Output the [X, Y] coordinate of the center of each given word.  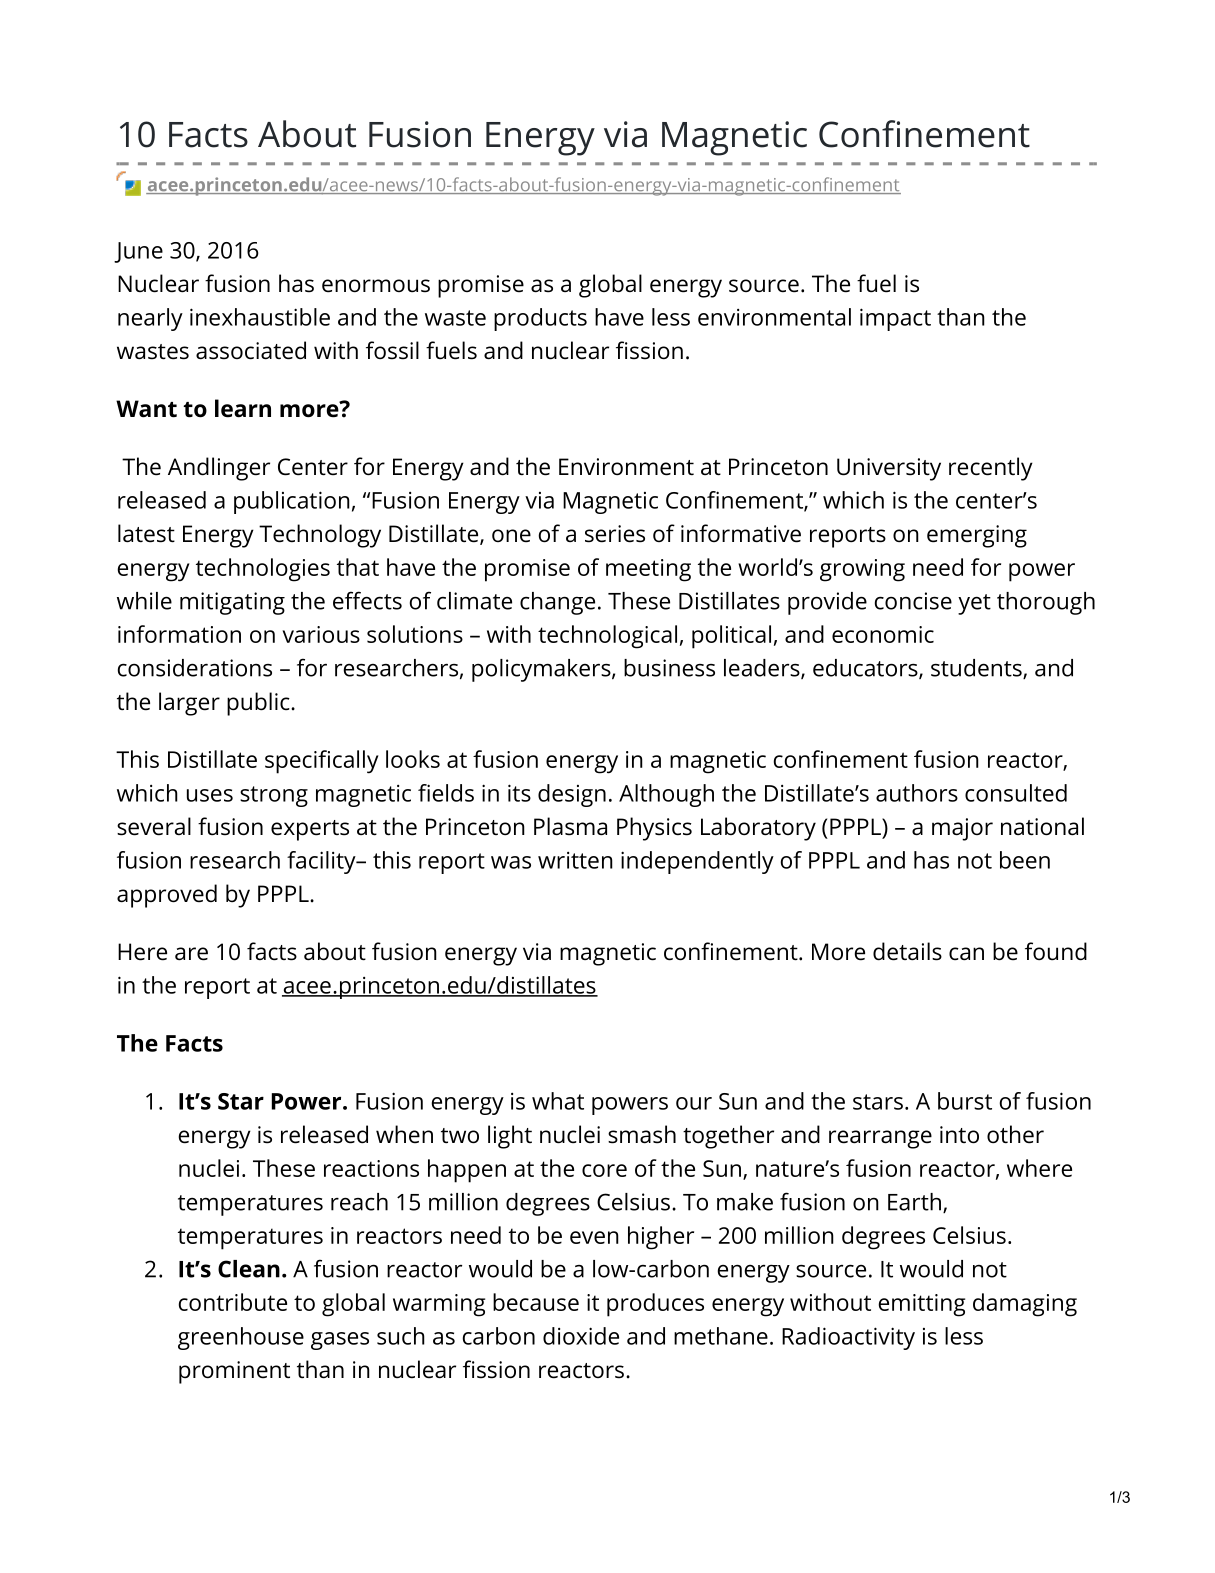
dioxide [581, 1336]
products [540, 319]
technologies [263, 570]
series [615, 534]
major [962, 829]
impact [895, 319]
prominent [234, 1372]
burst [965, 1101]
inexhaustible [260, 317]
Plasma [570, 826]
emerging [977, 536]
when [404, 1134]
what [558, 1101]
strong [274, 796]
